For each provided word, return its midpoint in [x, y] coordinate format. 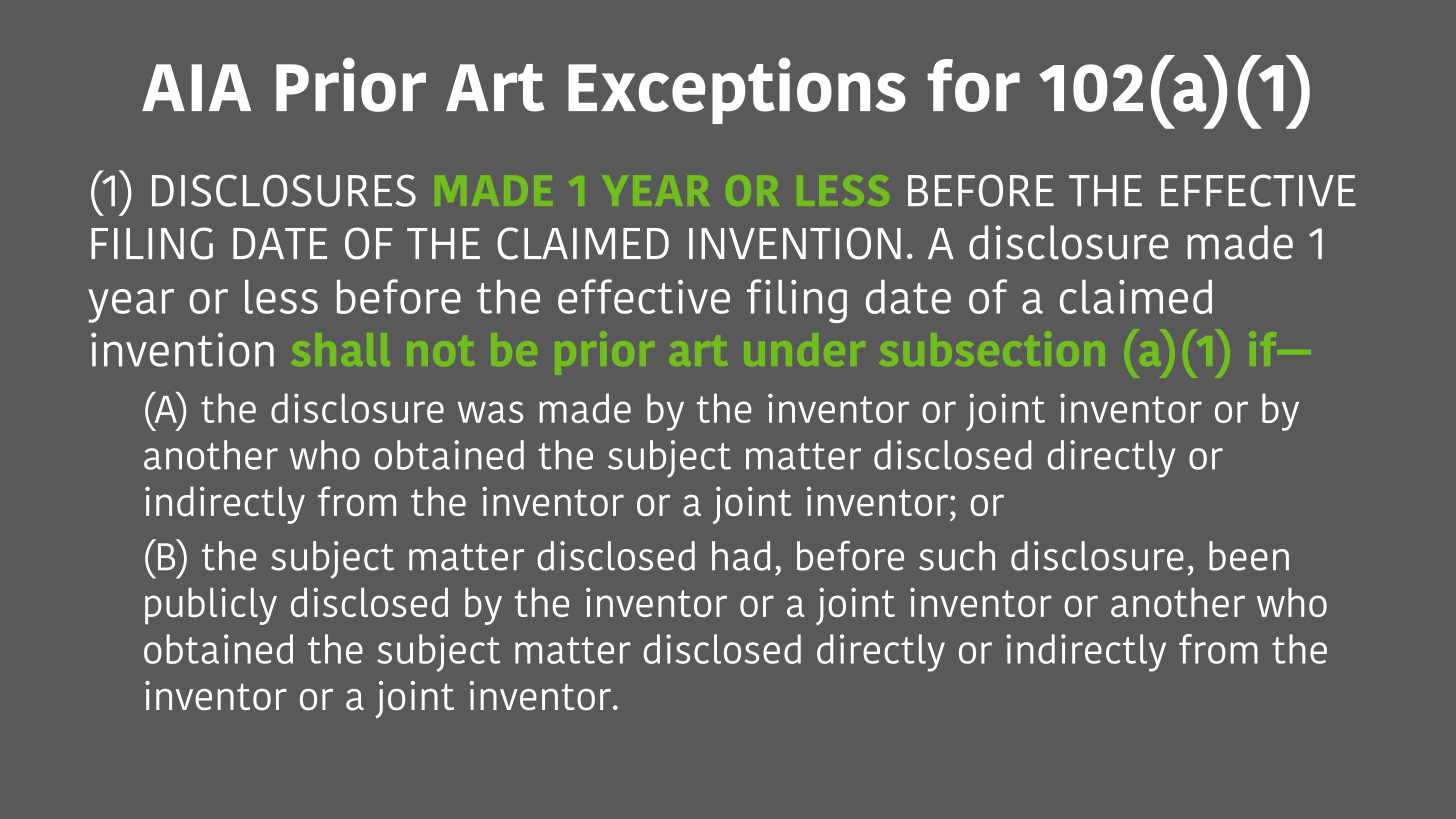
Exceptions [737, 90]
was [490, 412]
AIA [196, 87]
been [1249, 556]
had [741, 556]
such [957, 556]
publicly [211, 606]
